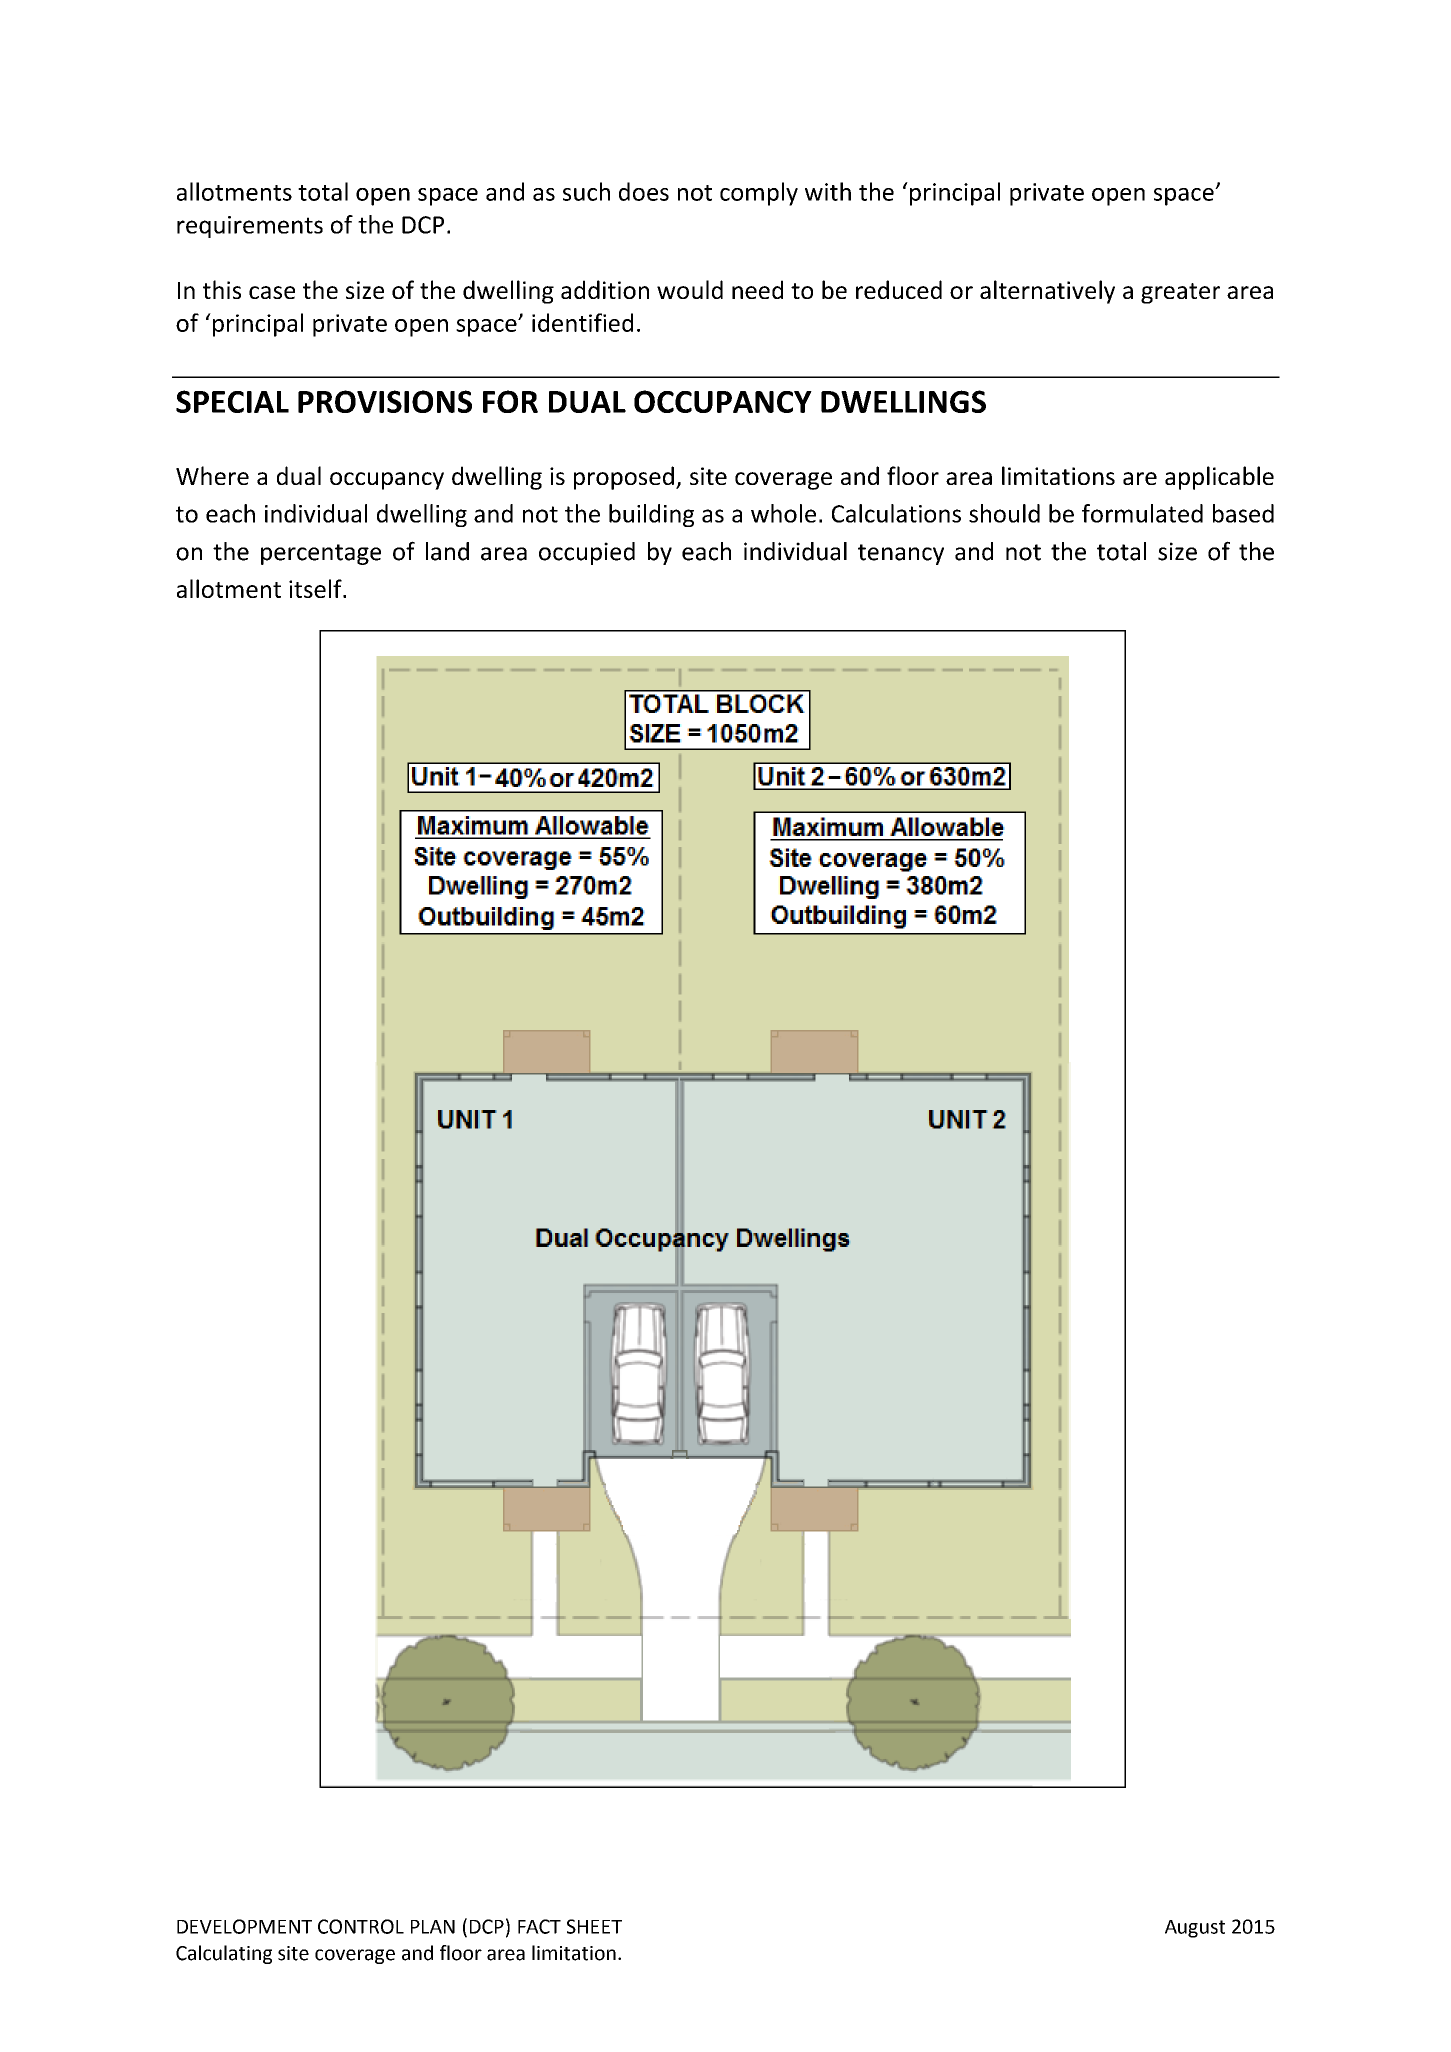  What do you see at coordinates (272, 292) in the image?
I see `case` at bounding box center [272, 292].
